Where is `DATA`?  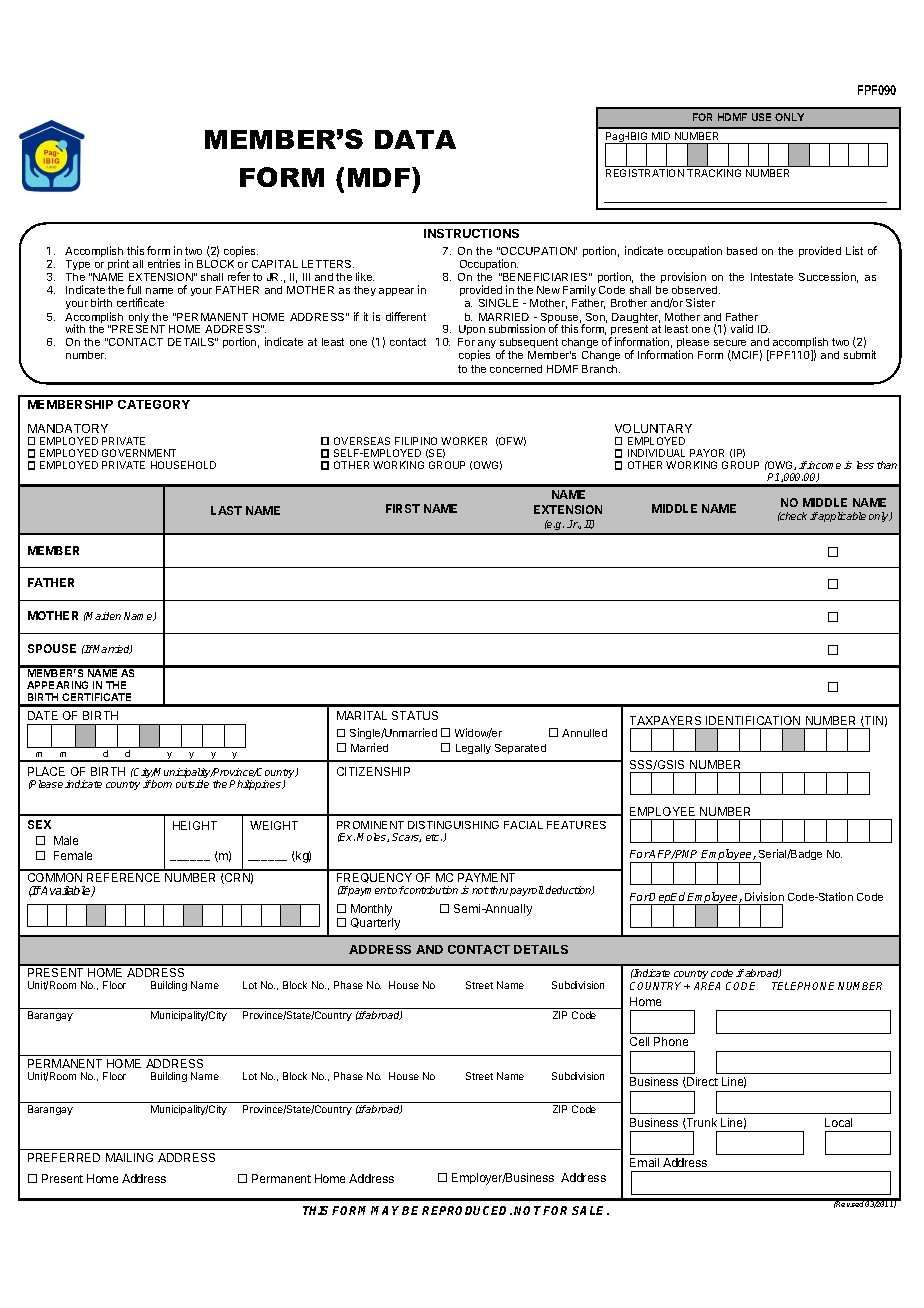 DATA is located at coordinates (415, 139).
